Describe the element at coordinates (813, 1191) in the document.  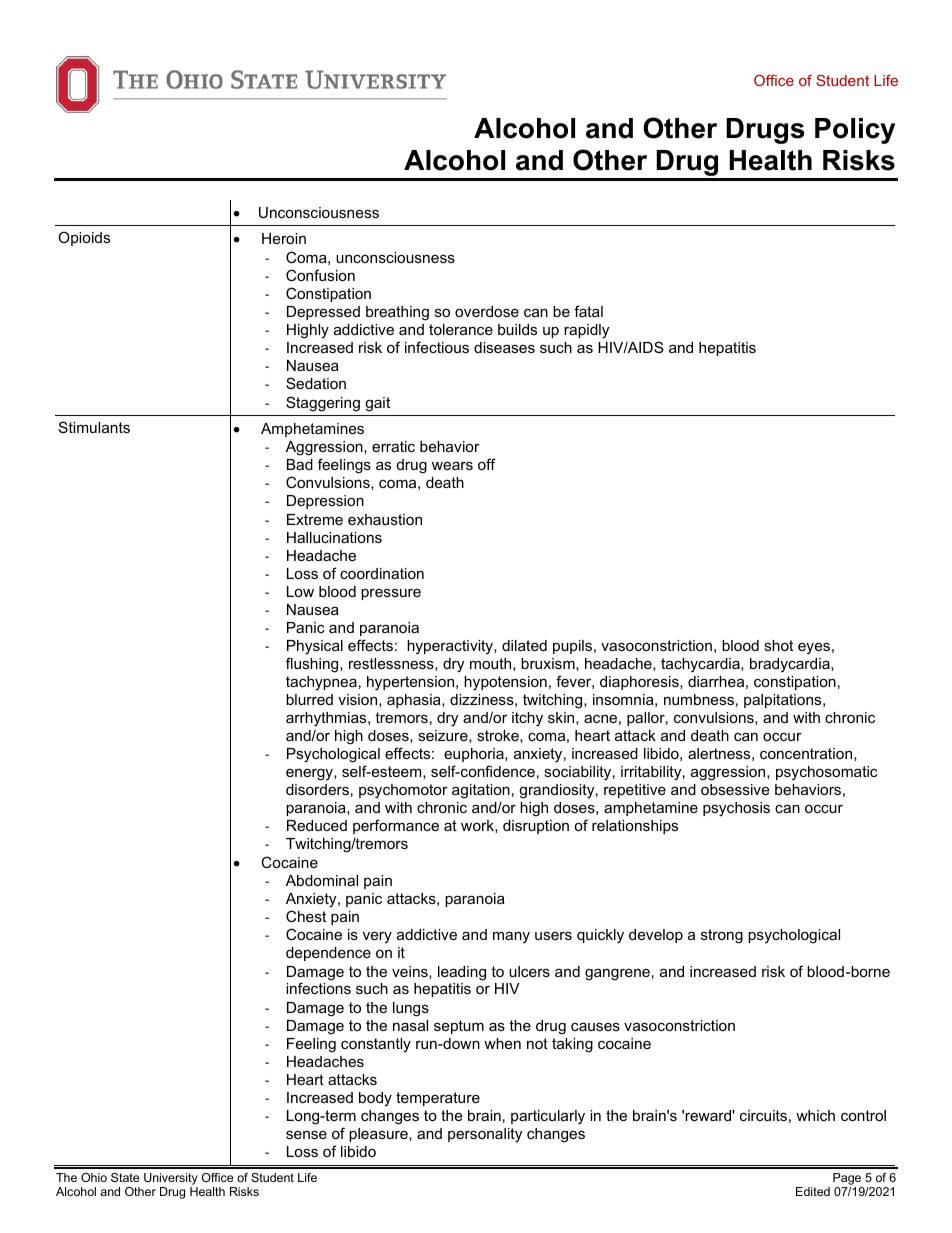
I see `Edited` at that location.
